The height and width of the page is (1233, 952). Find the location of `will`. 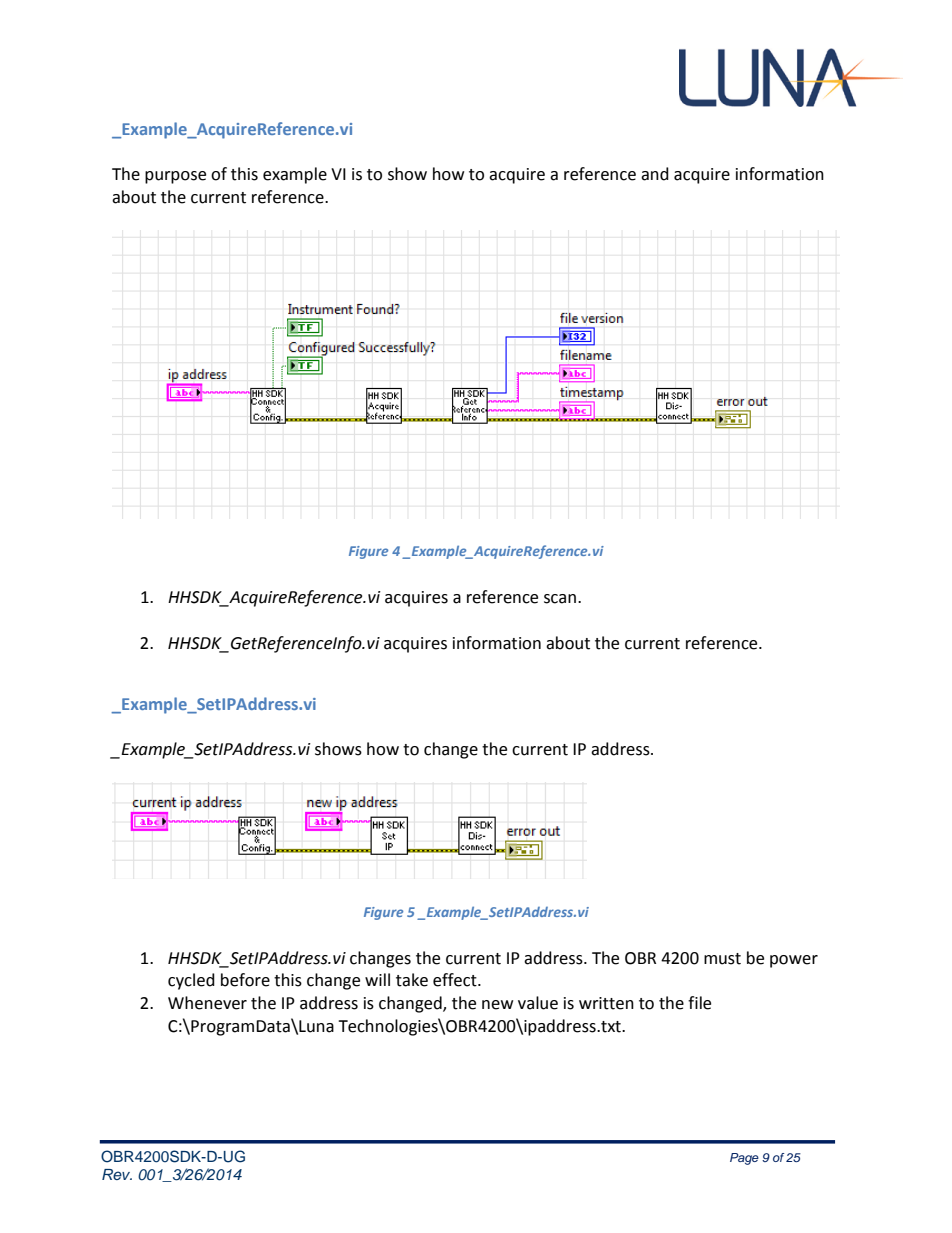

will is located at coordinates (377, 979).
